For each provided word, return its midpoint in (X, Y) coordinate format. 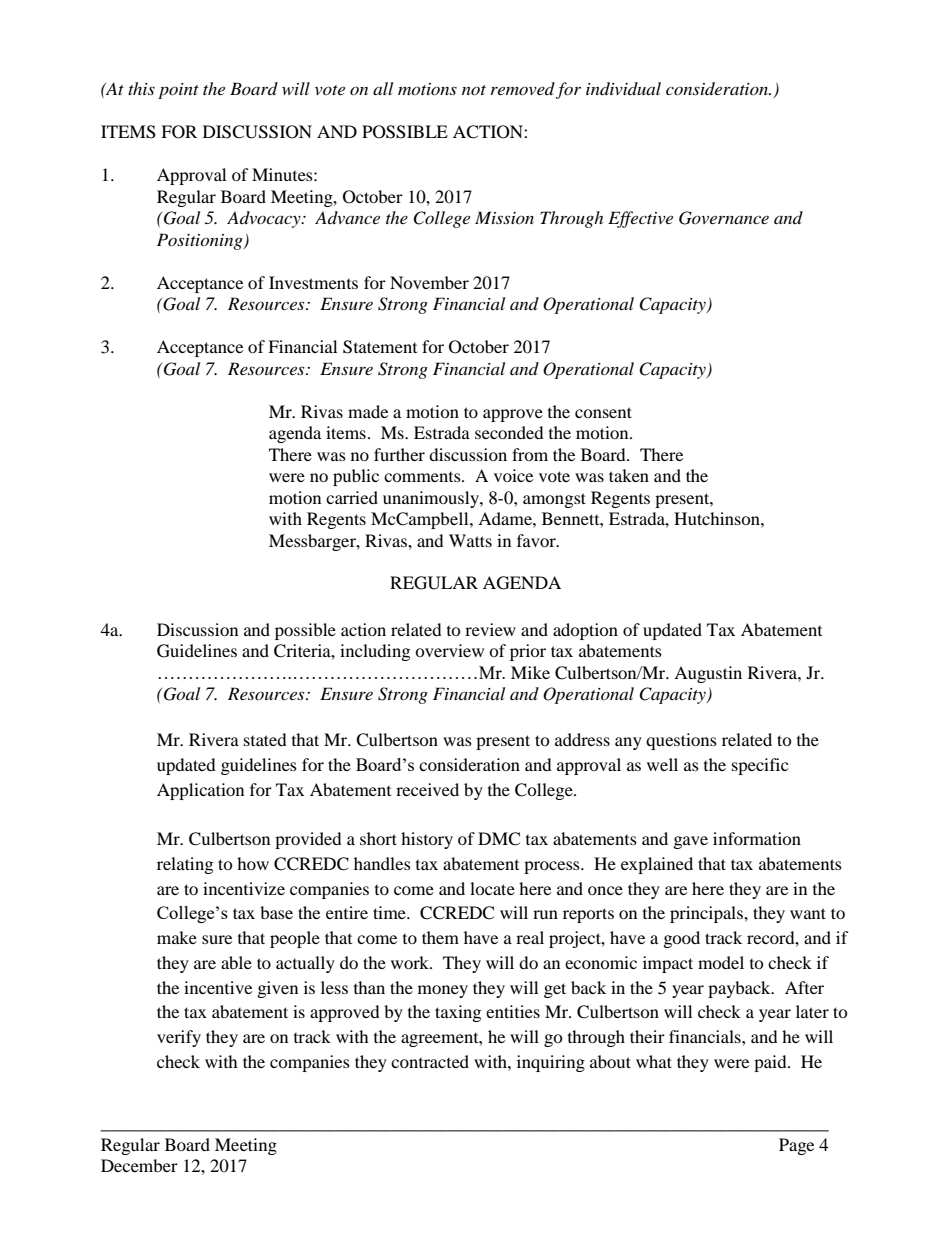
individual (623, 88)
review (490, 629)
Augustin (708, 674)
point (178, 91)
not (474, 90)
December (139, 1165)
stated (265, 739)
